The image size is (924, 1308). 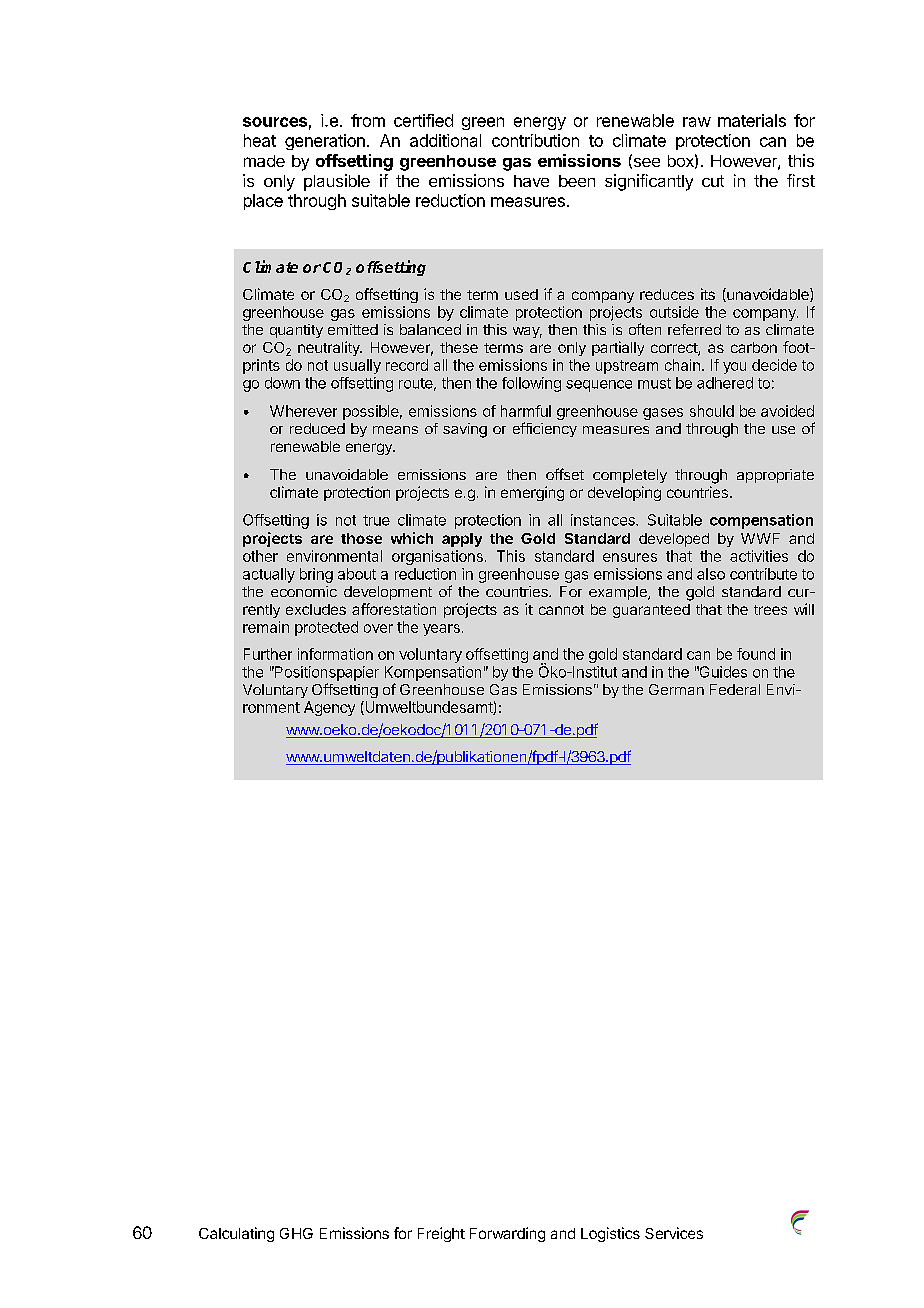 What do you see at coordinates (532, 493) in the page?
I see `emerging` at bounding box center [532, 493].
